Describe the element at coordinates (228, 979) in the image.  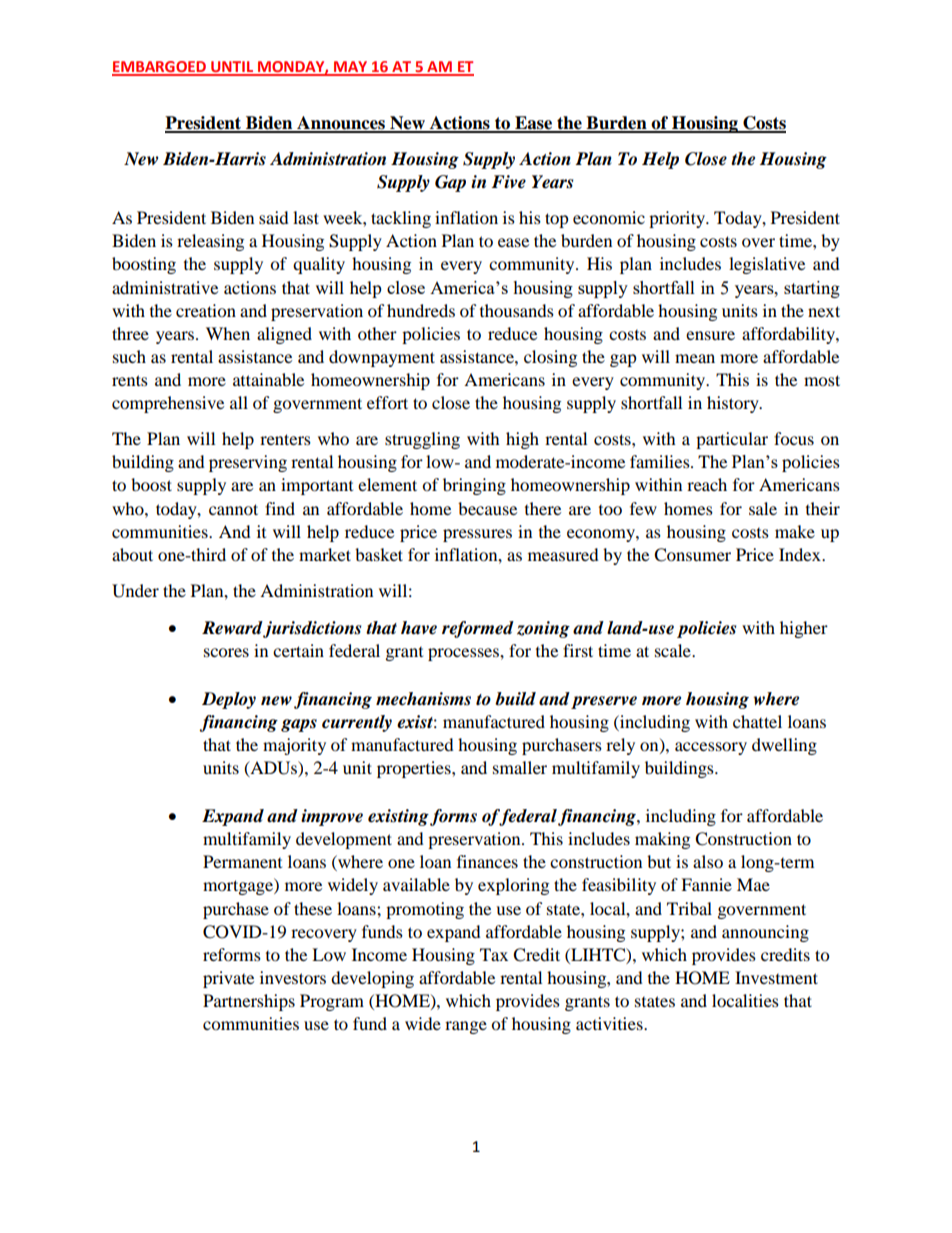
I see `private` at that location.
